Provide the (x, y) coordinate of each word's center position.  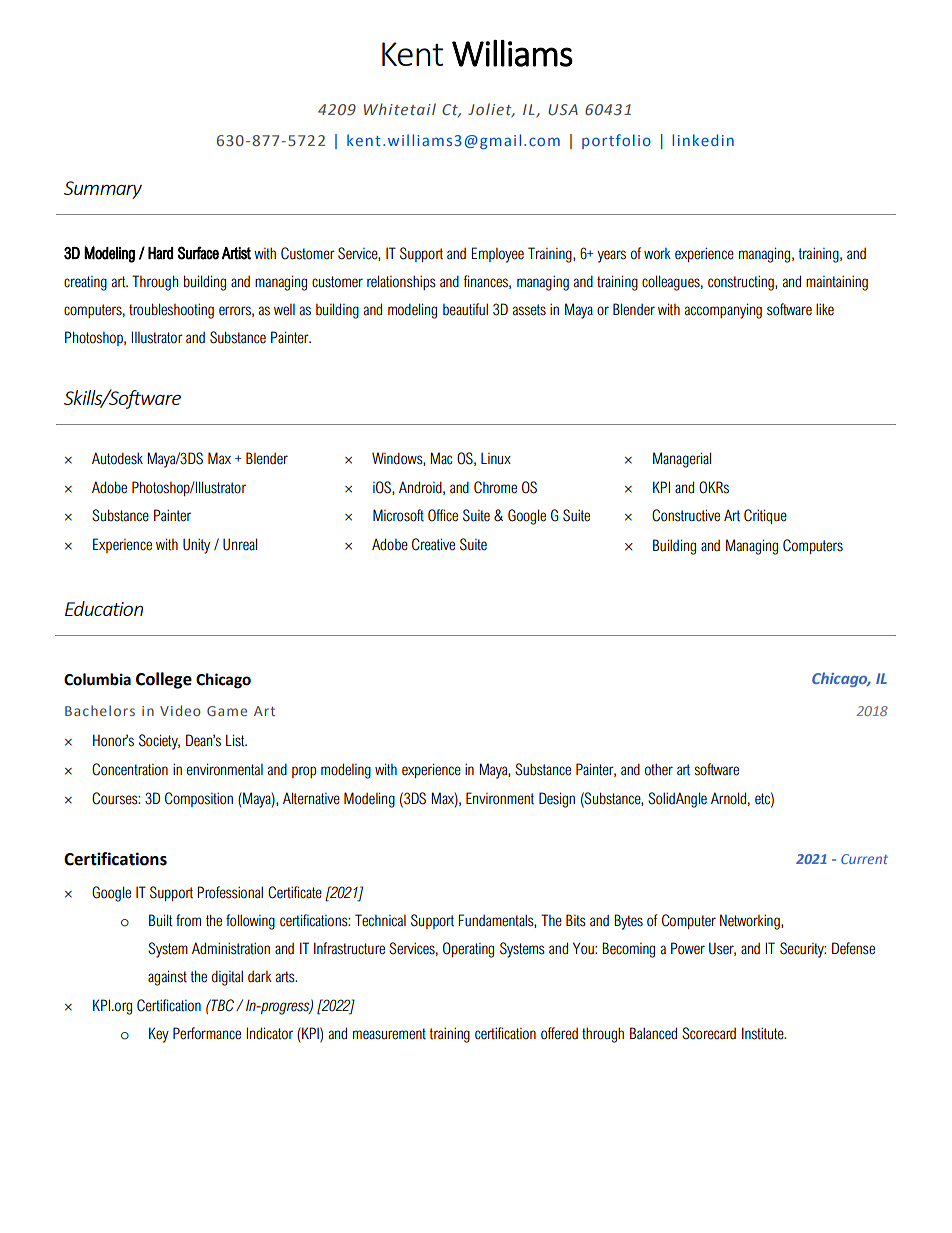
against (167, 978)
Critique (765, 516)
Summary (103, 190)
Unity (196, 546)
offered (559, 1033)
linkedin (703, 140)
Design (557, 800)
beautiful (465, 309)
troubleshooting (171, 311)
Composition (199, 799)
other (659, 769)
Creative (433, 544)
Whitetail (400, 109)
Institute (764, 1033)
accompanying (723, 311)
